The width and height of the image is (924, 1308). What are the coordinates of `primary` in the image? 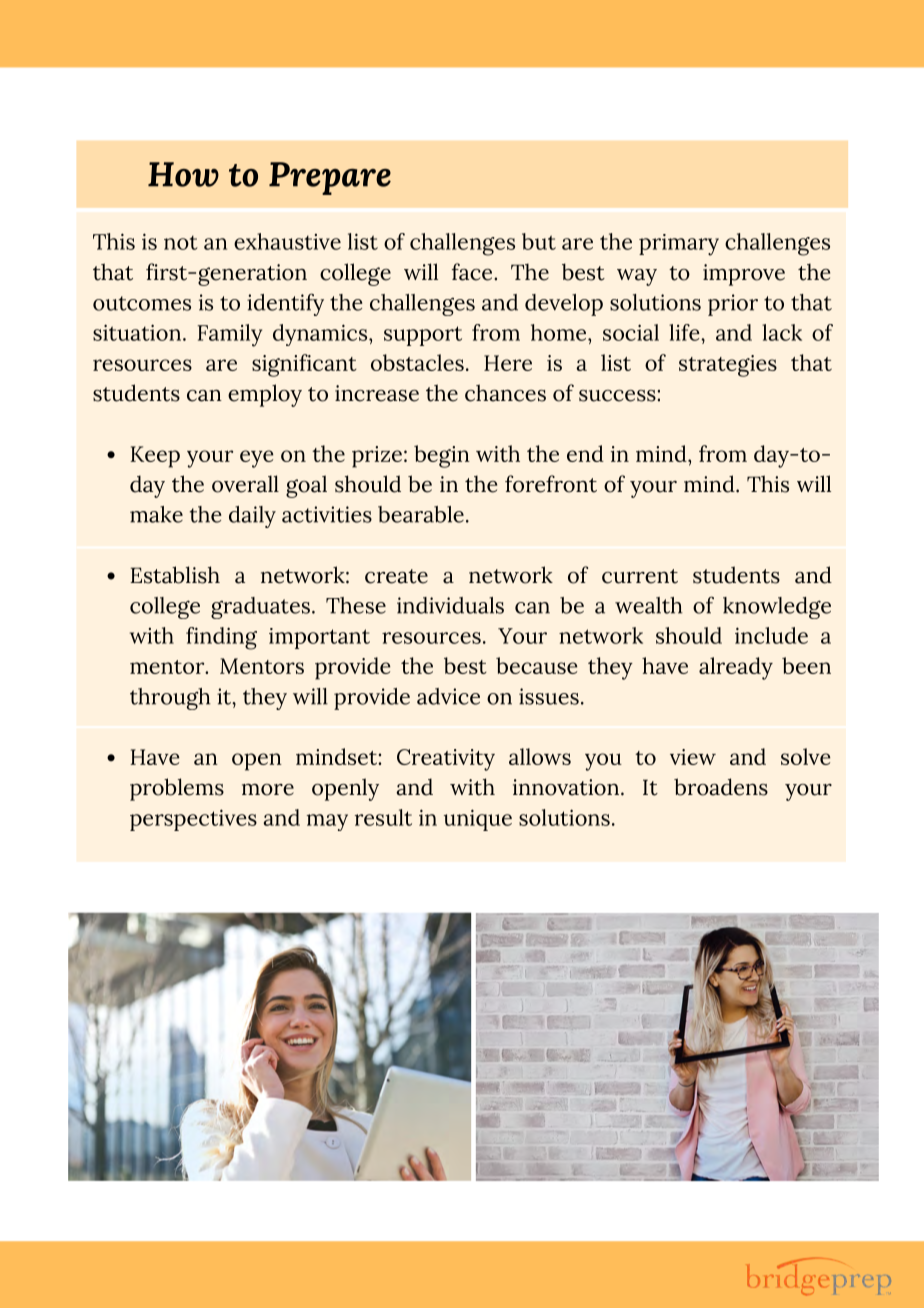 It's located at (679, 245).
